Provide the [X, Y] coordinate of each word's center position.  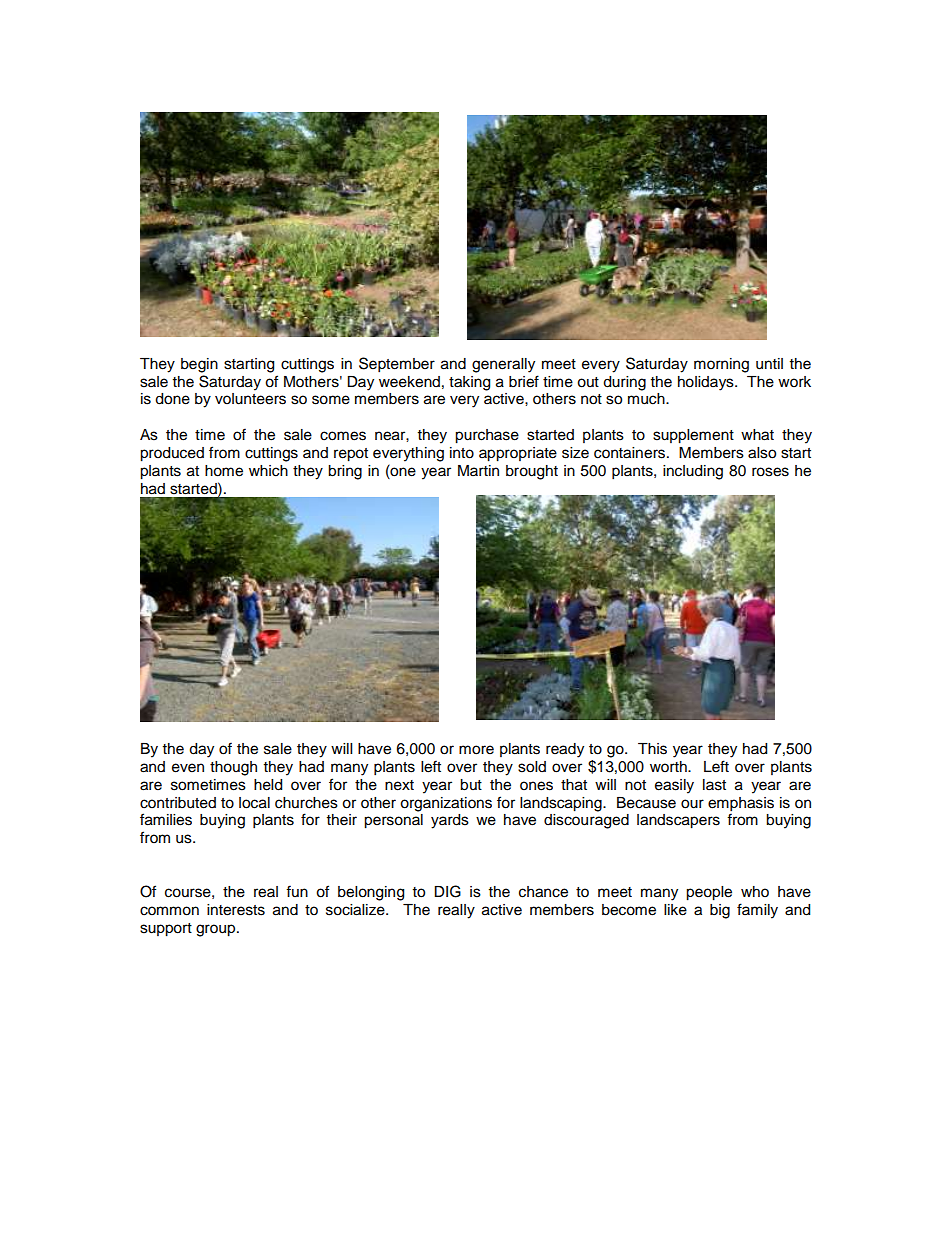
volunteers [250, 399]
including [693, 472]
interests [236, 910]
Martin [478, 470]
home [224, 471]
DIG [447, 891]
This [652, 749]
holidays [707, 383]
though [233, 768]
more [476, 750]
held [268, 785]
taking [469, 383]
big [720, 911]
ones [536, 786]
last [714, 785]
